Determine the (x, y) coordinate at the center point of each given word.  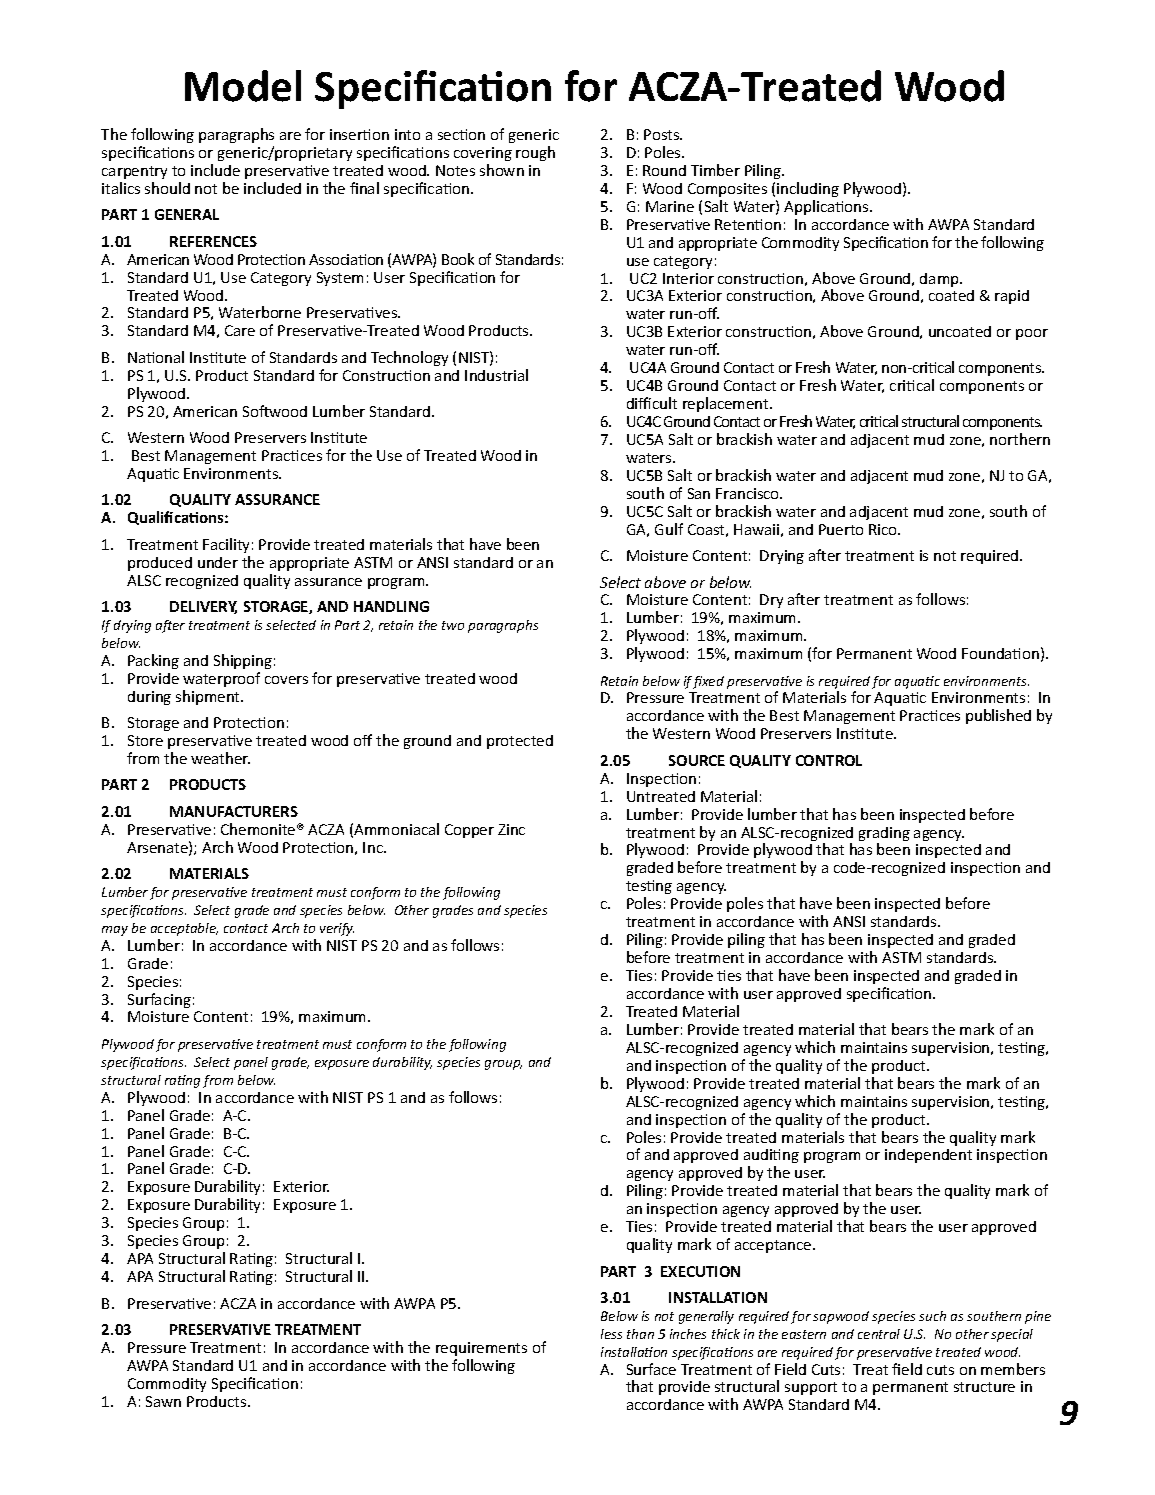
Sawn (163, 1401)
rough (535, 153)
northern (1020, 439)
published (998, 716)
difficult (652, 403)
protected (520, 742)
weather (220, 758)
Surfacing (159, 1000)
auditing (771, 1156)
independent (928, 1156)
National (156, 357)
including (808, 189)
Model (243, 86)
